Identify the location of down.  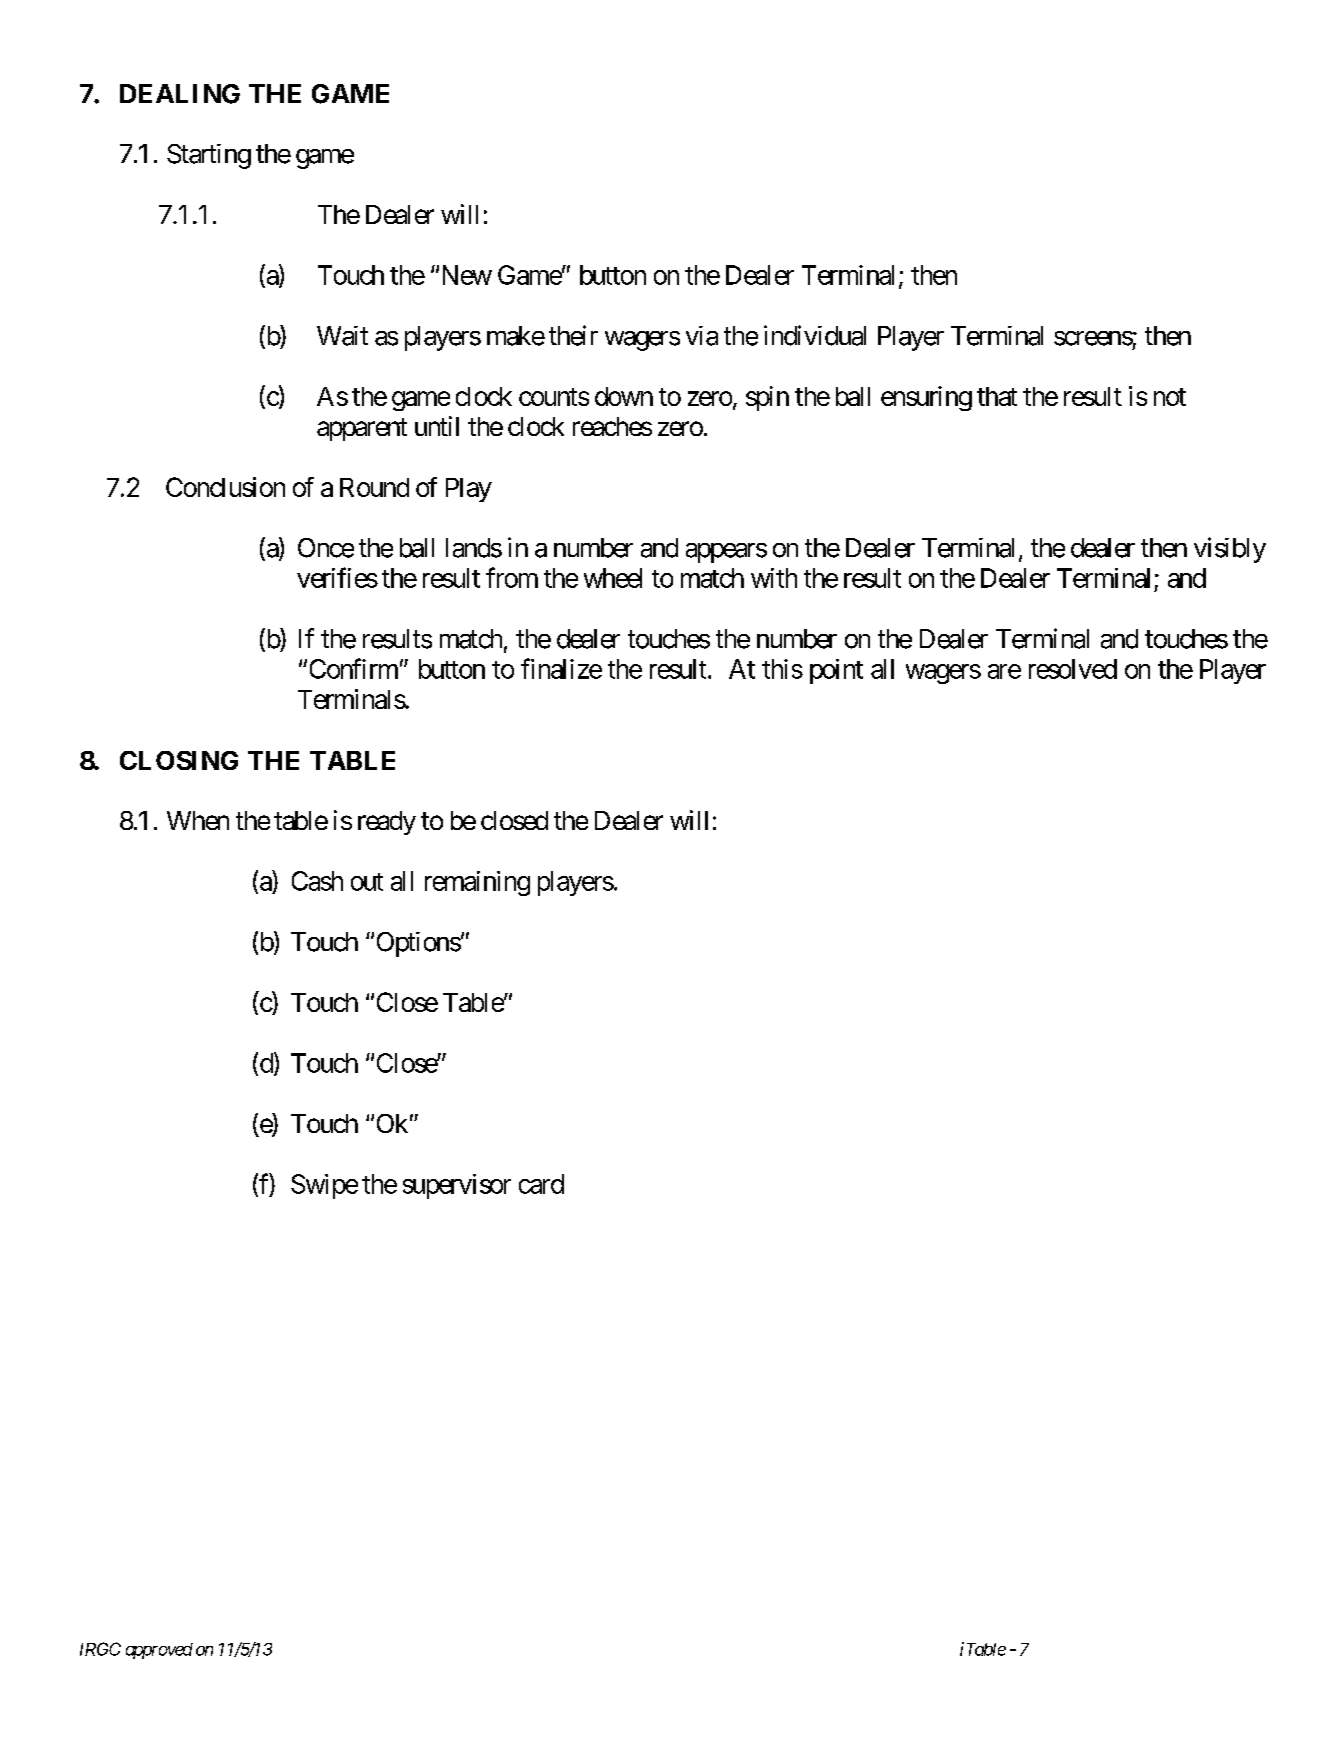
(624, 396).
